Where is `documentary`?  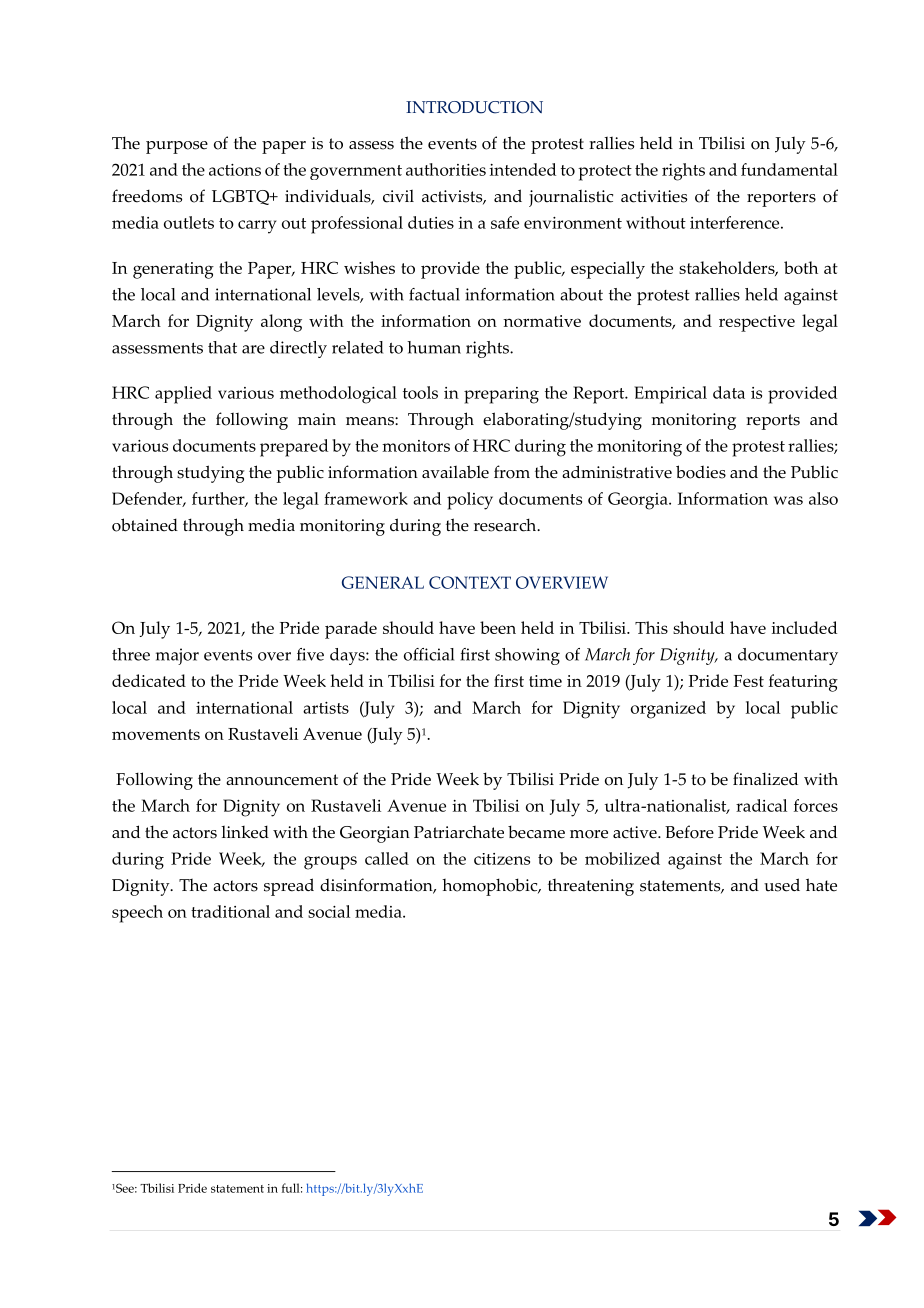 documentary is located at coordinates (788, 656).
